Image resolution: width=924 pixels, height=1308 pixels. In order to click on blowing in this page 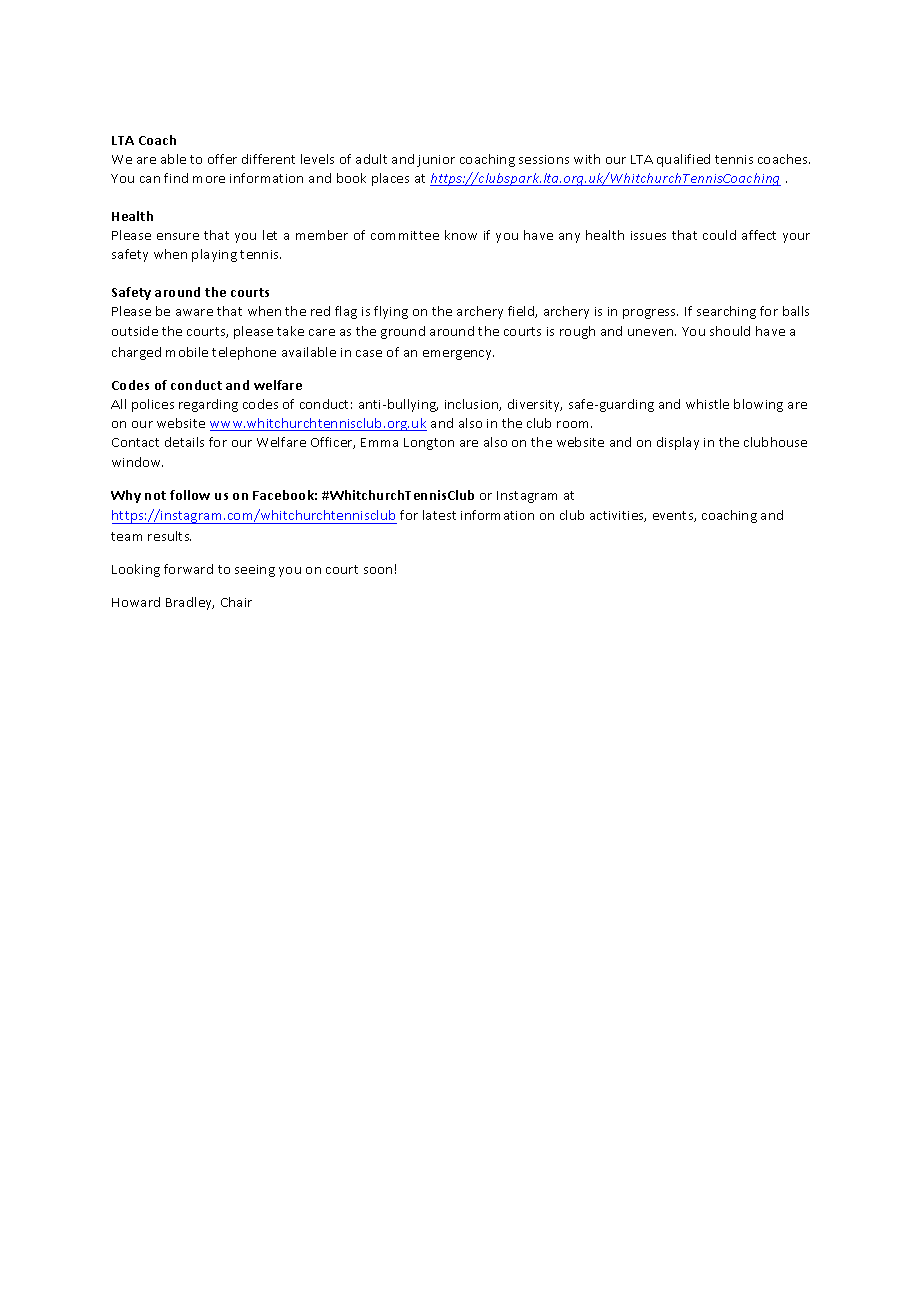, I will do `click(758, 405)`.
